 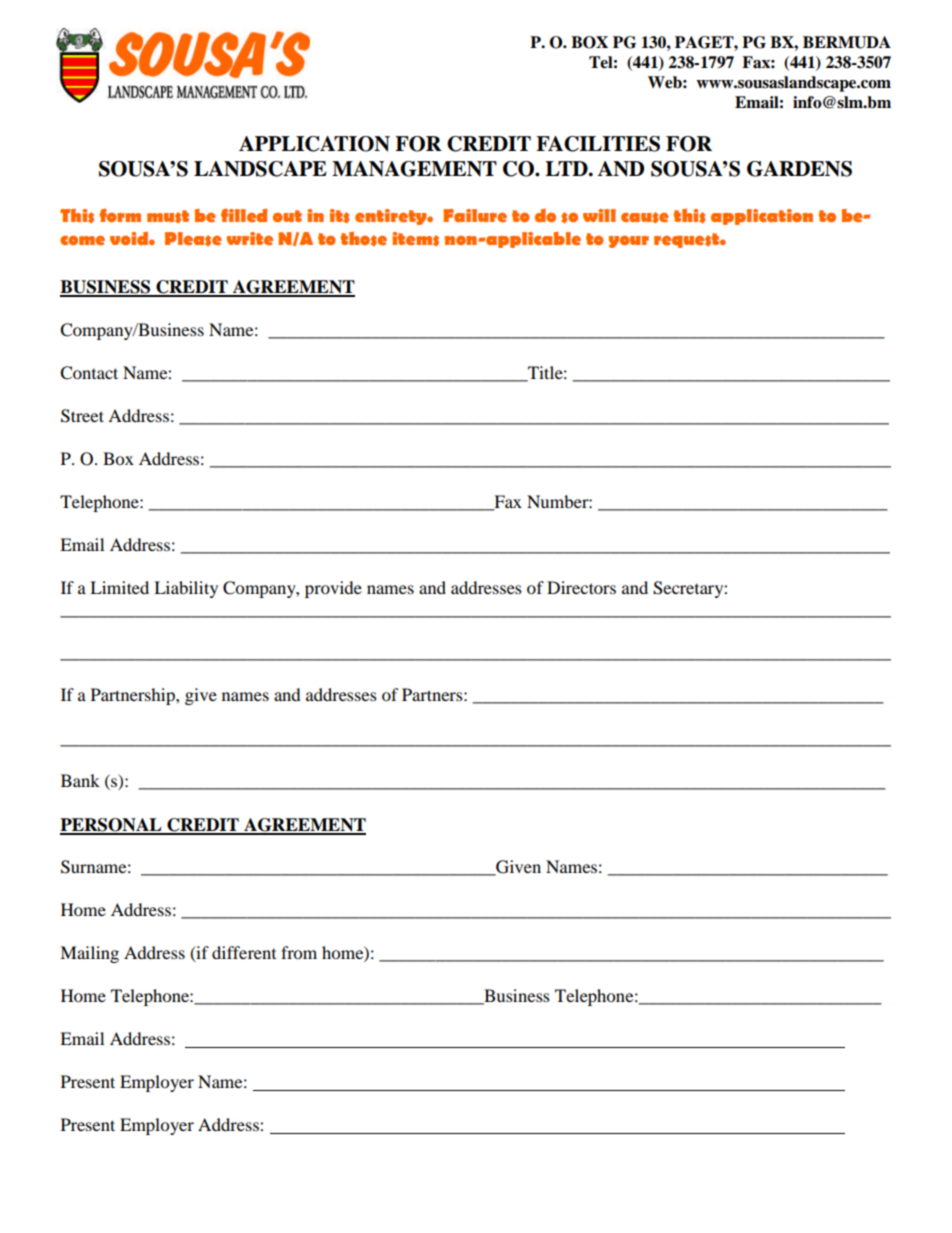 What do you see at coordinates (847, 42) in the page?
I see `BERMUDA` at bounding box center [847, 42].
